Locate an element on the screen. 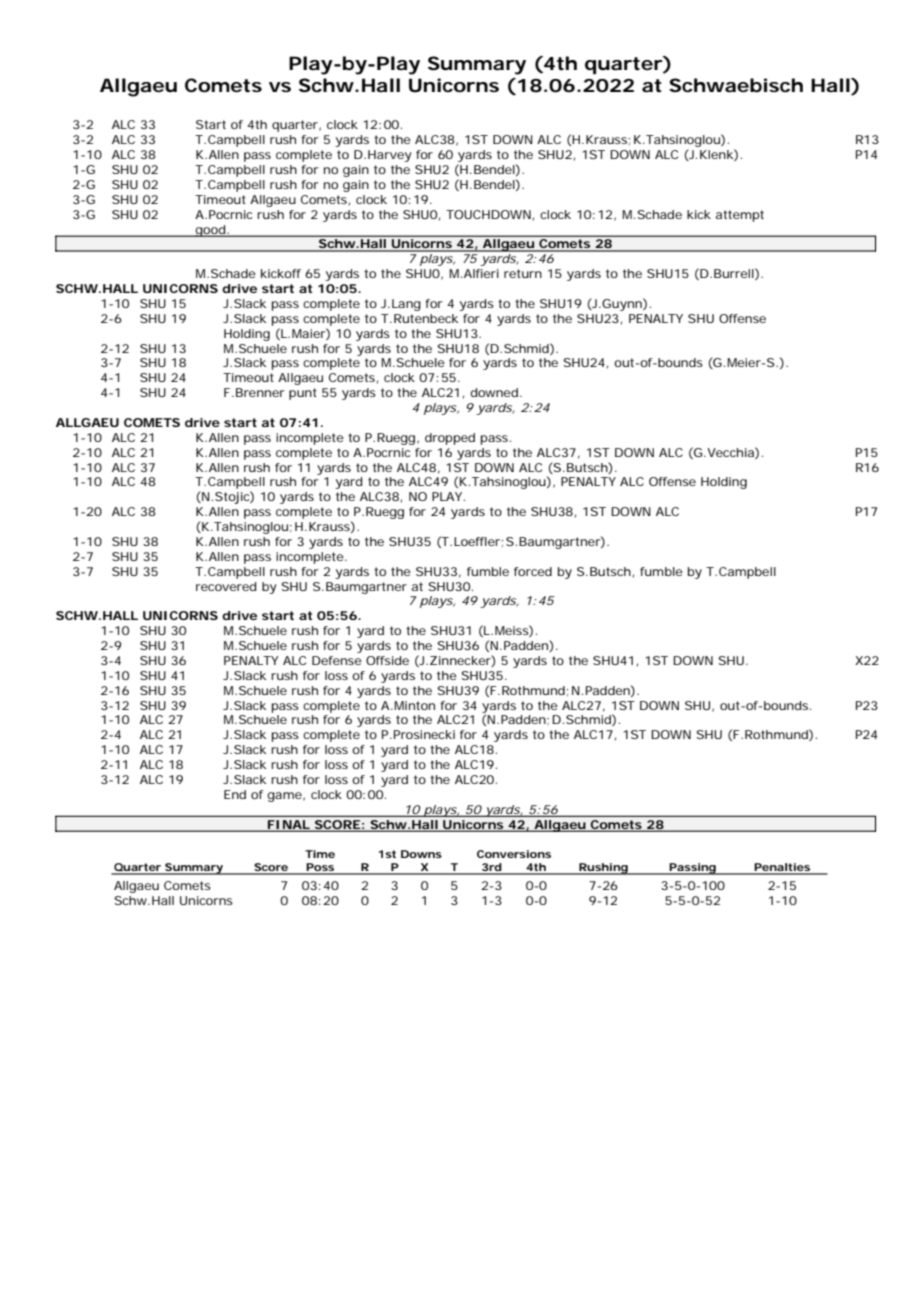 The image size is (924, 1308). attempt is located at coordinates (740, 216).
